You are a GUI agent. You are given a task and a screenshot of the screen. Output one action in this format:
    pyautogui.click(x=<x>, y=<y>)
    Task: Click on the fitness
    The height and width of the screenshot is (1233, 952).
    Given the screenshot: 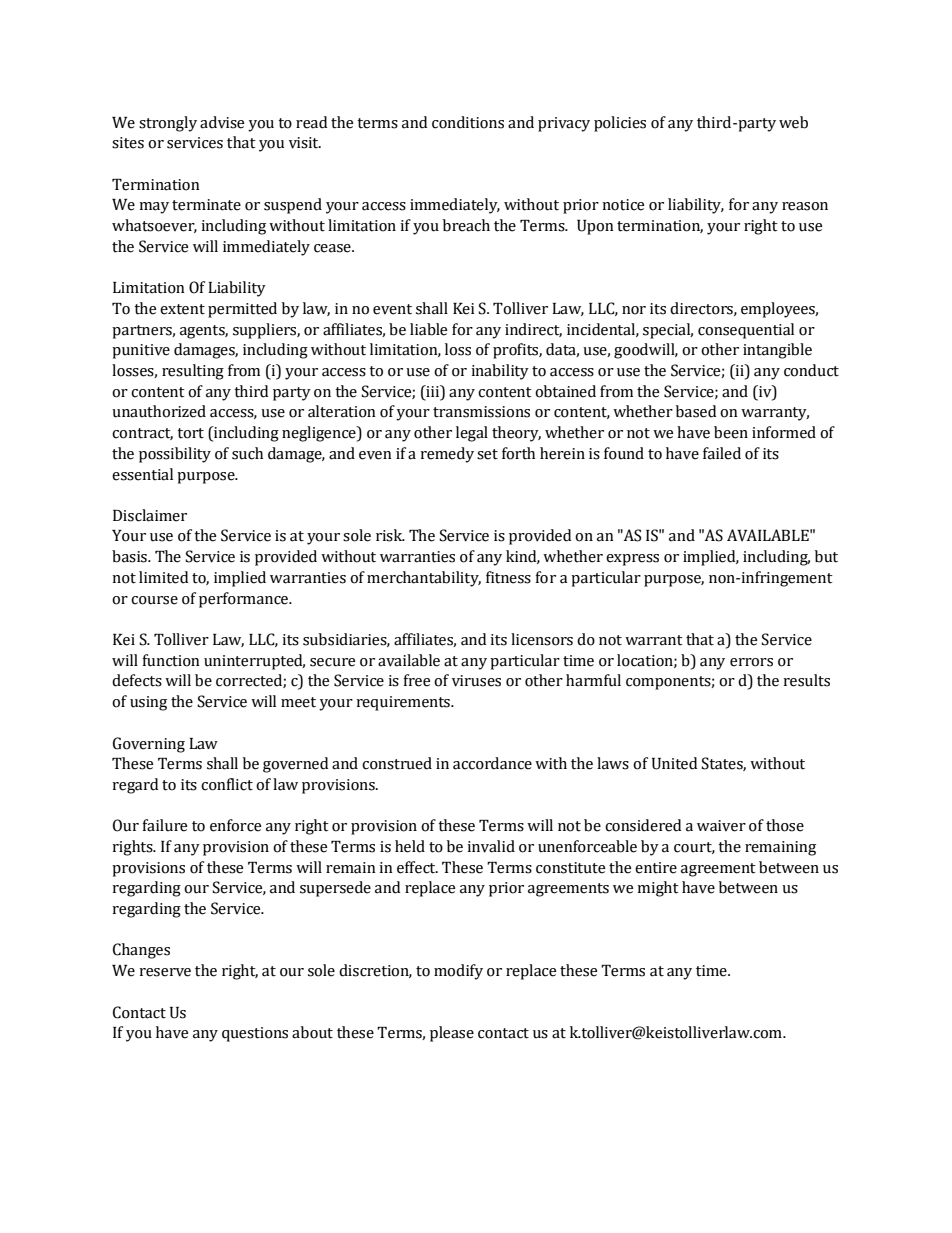 What is the action you would take?
    pyautogui.click(x=508, y=577)
